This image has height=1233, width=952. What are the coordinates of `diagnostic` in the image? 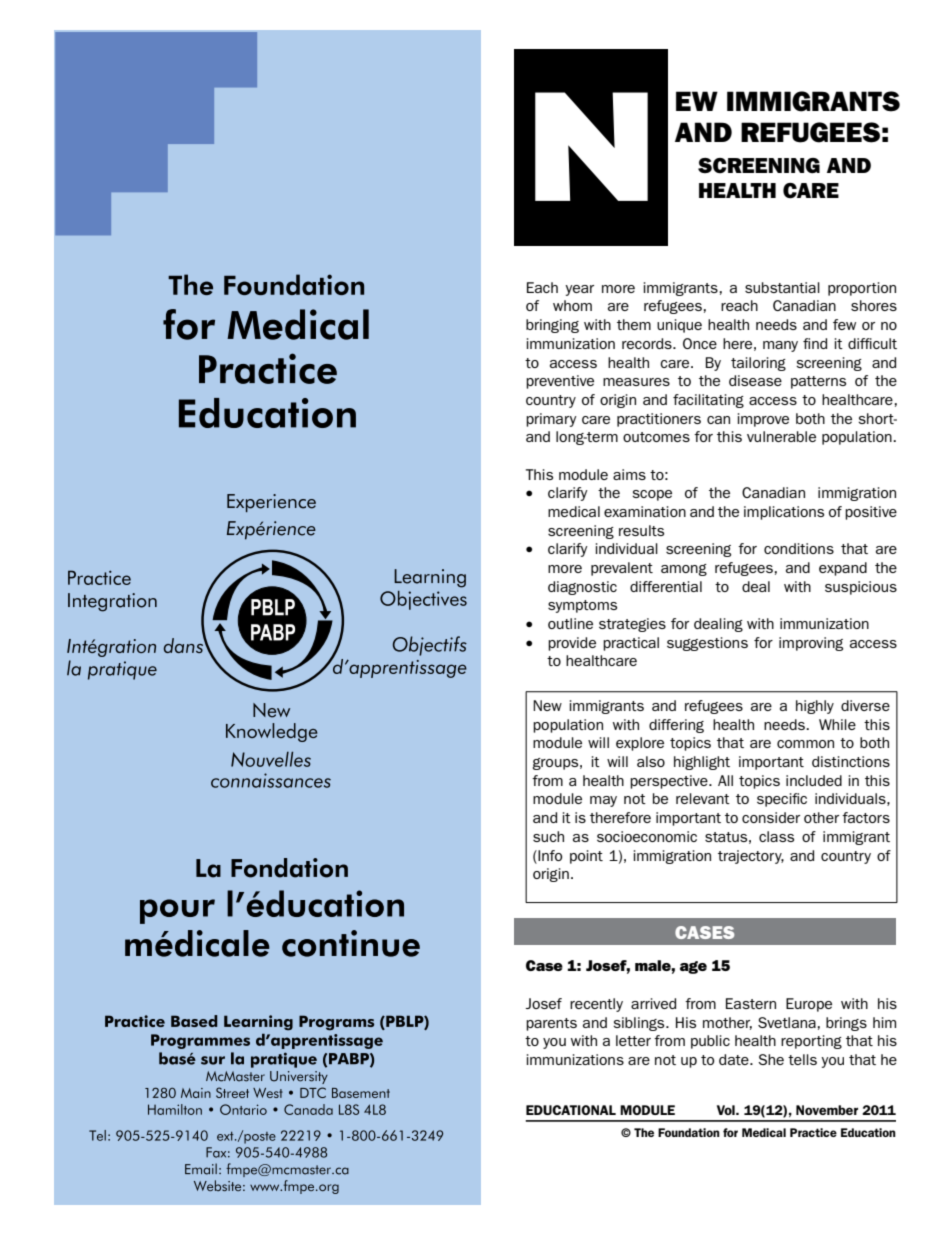 It's located at (582, 588).
